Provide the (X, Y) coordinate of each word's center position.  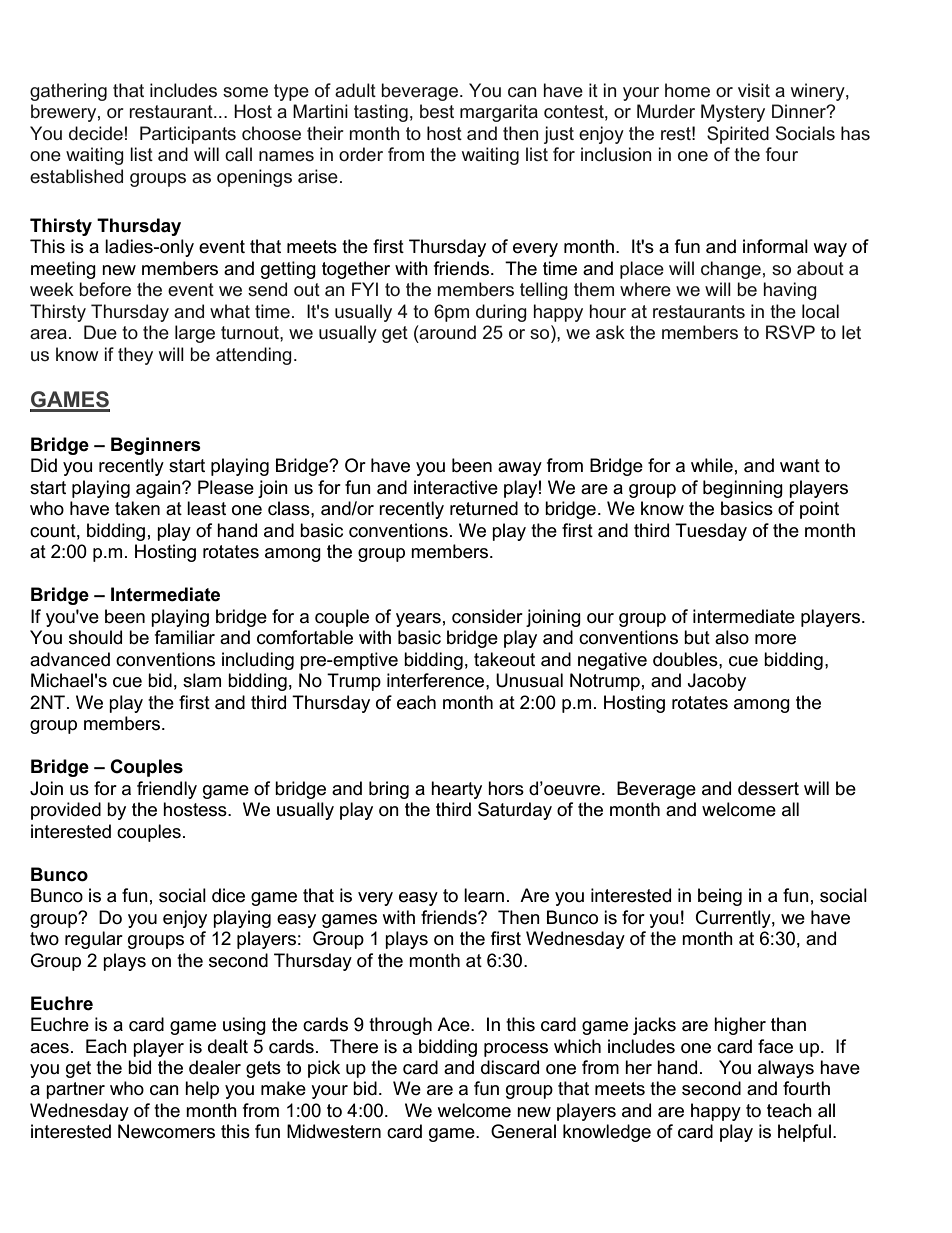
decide (96, 133)
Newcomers (166, 1131)
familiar (185, 637)
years (418, 620)
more (775, 639)
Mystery (733, 113)
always (786, 1069)
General (523, 1131)
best (437, 111)
